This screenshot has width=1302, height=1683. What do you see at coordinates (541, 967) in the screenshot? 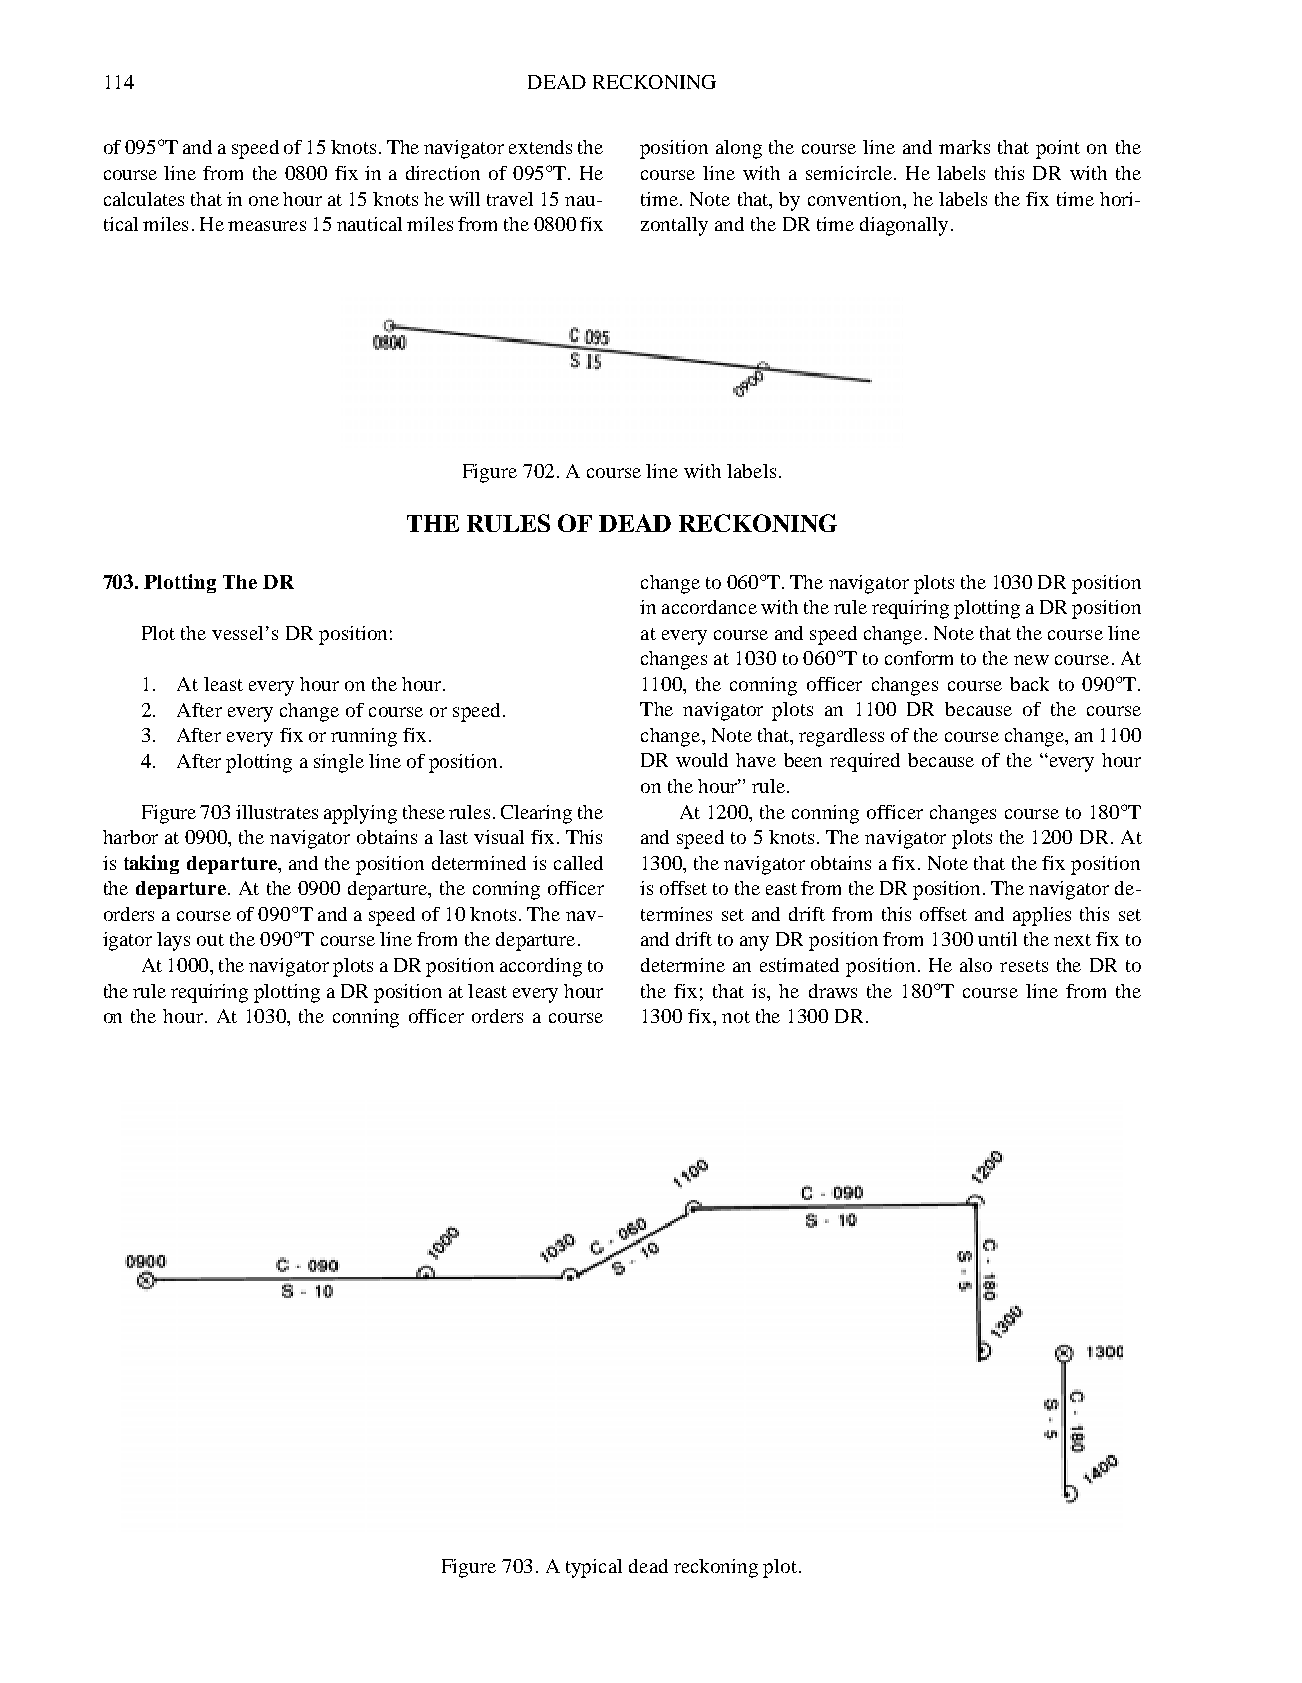
I see `according` at bounding box center [541, 967].
